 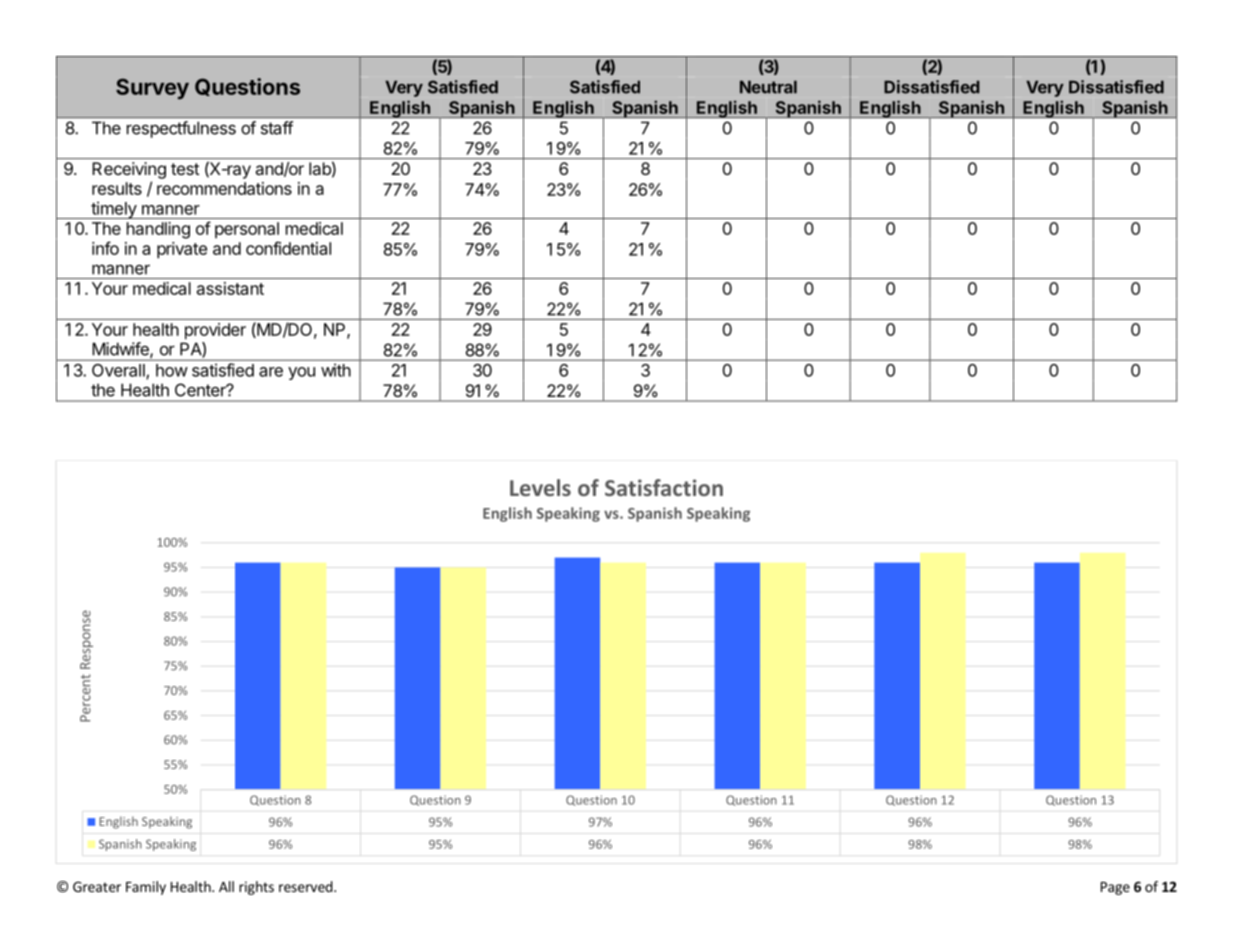 What do you see at coordinates (336, 370) in the document?
I see `with` at bounding box center [336, 370].
